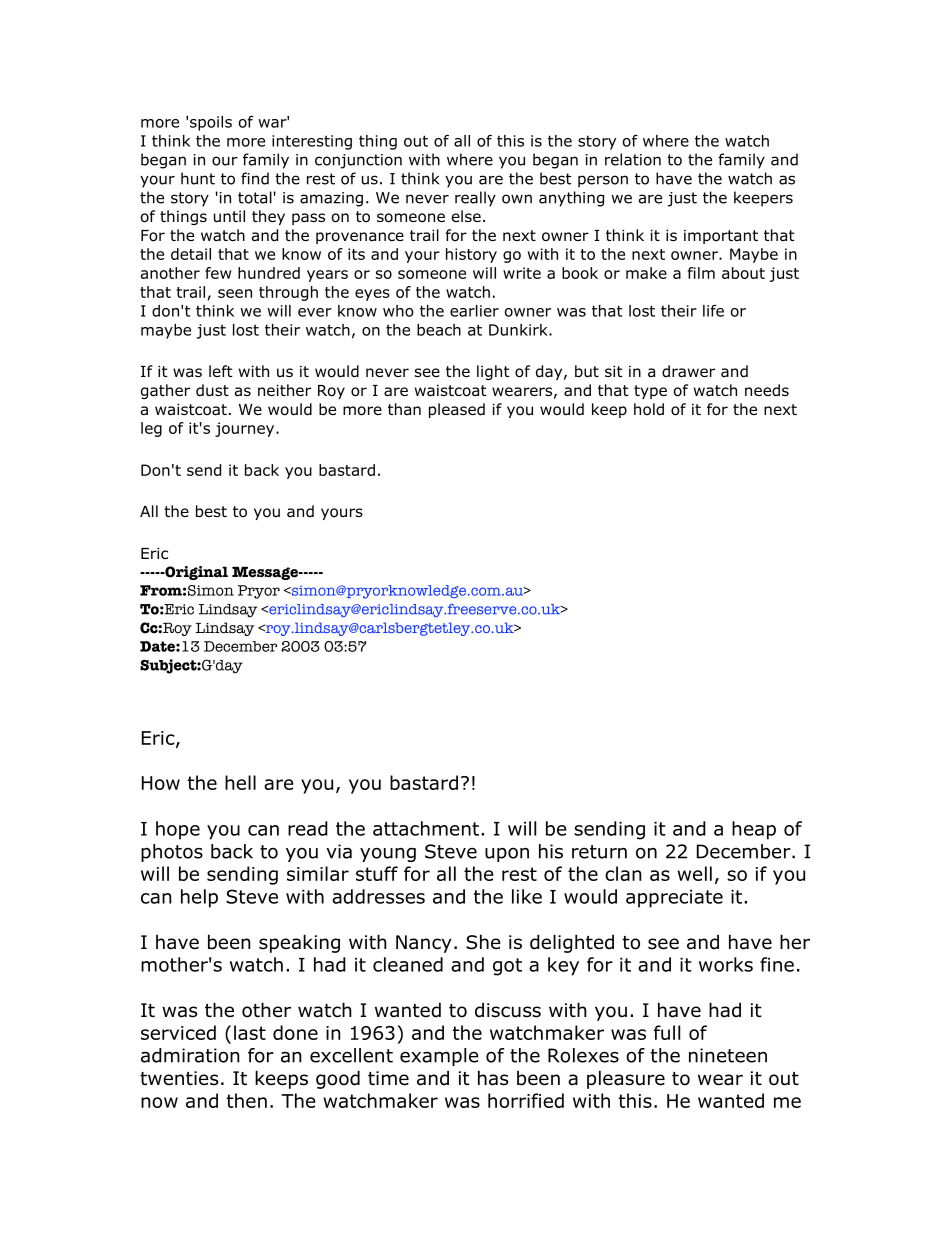 This screenshot has width=952, height=1233. Describe the element at coordinates (475, 199) in the screenshot. I see `really` at that location.
